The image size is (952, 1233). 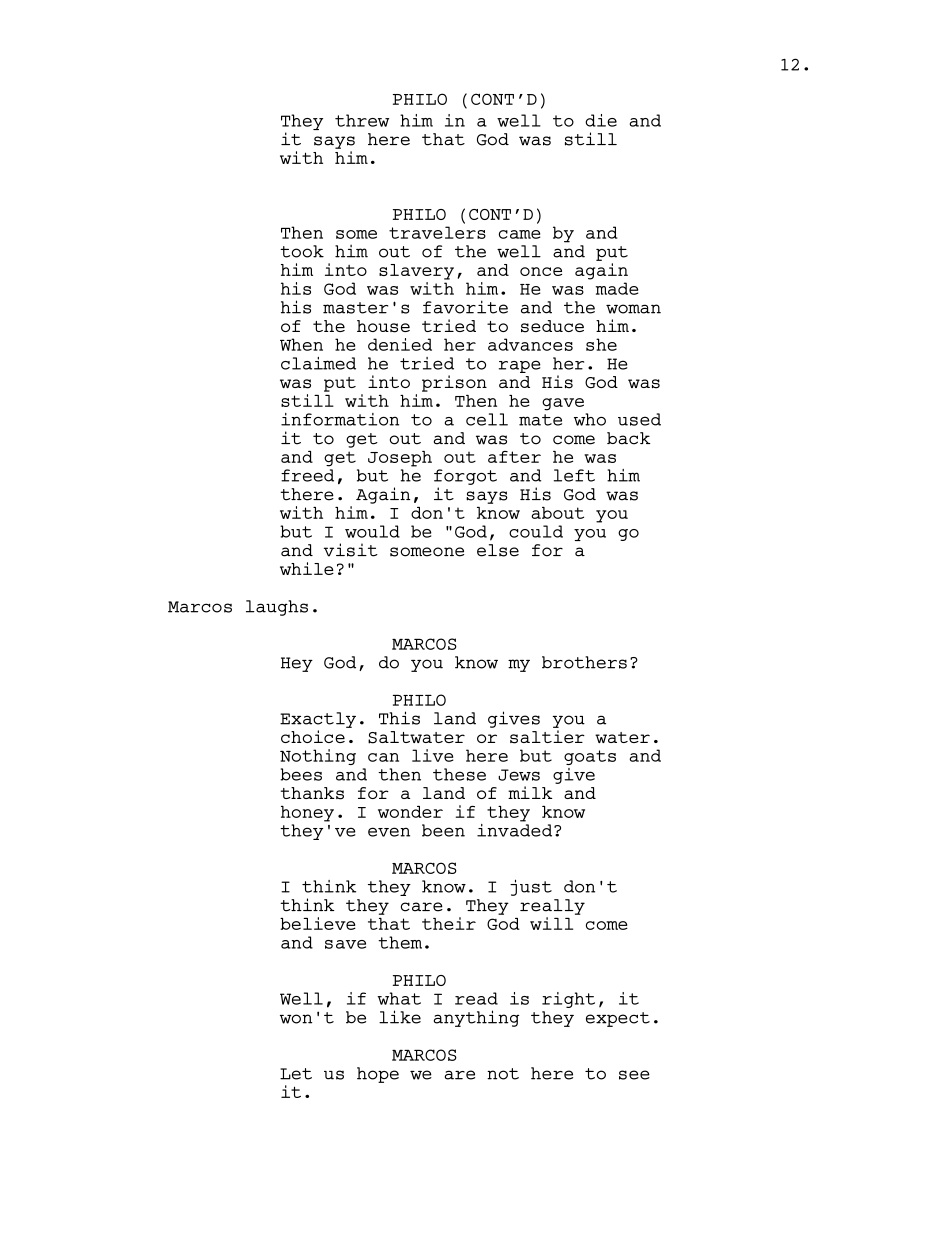 I want to click on Let, so click(x=296, y=1074).
